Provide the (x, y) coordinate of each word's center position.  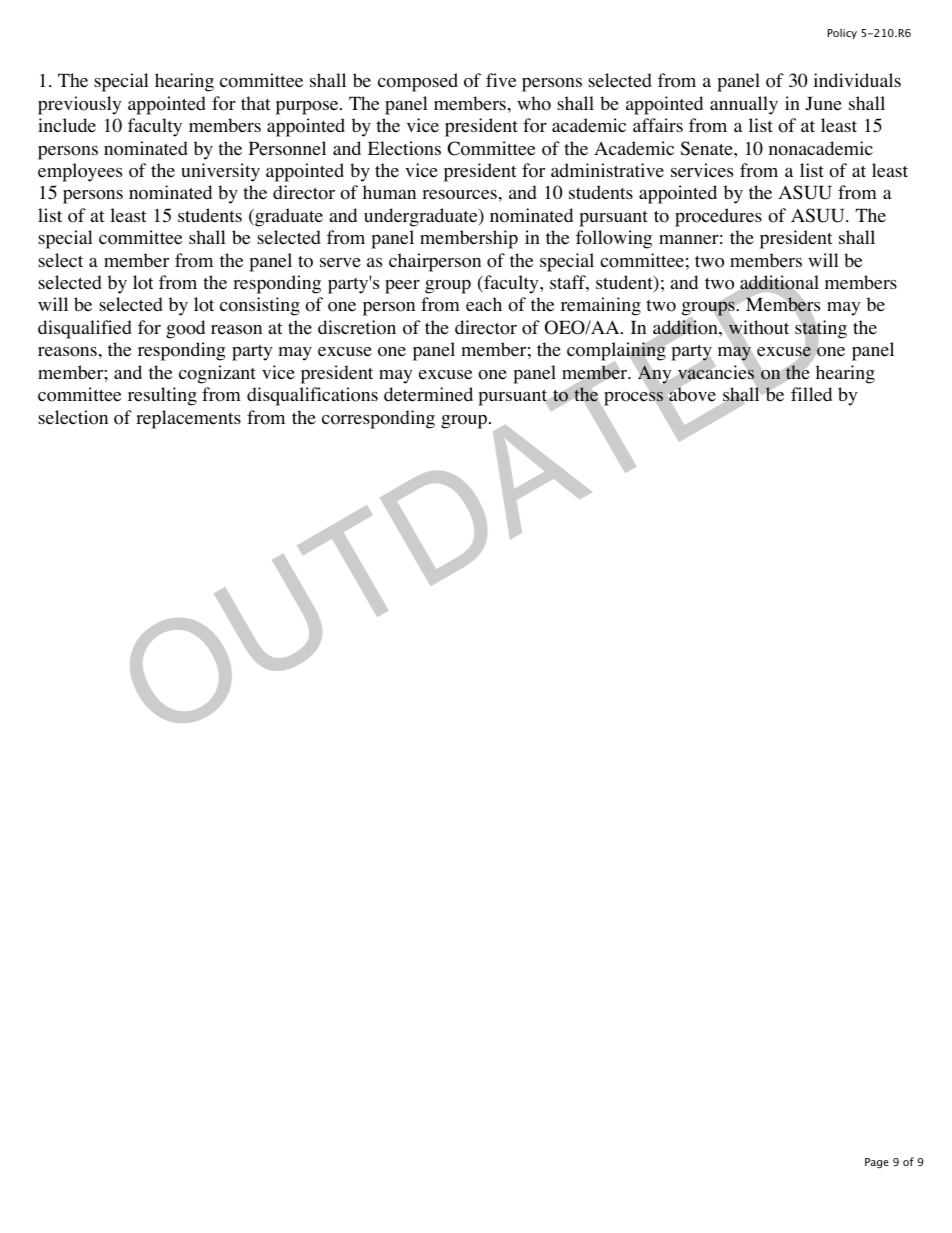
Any (654, 374)
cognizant (217, 374)
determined (428, 394)
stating (821, 329)
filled (811, 394)
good (185, 329)
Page (877, 1163)
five (501, 80)
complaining (617, 352)
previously (79, 105)
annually (744, 105)
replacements (188, 419)
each (484, 304)
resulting (162, 396)
